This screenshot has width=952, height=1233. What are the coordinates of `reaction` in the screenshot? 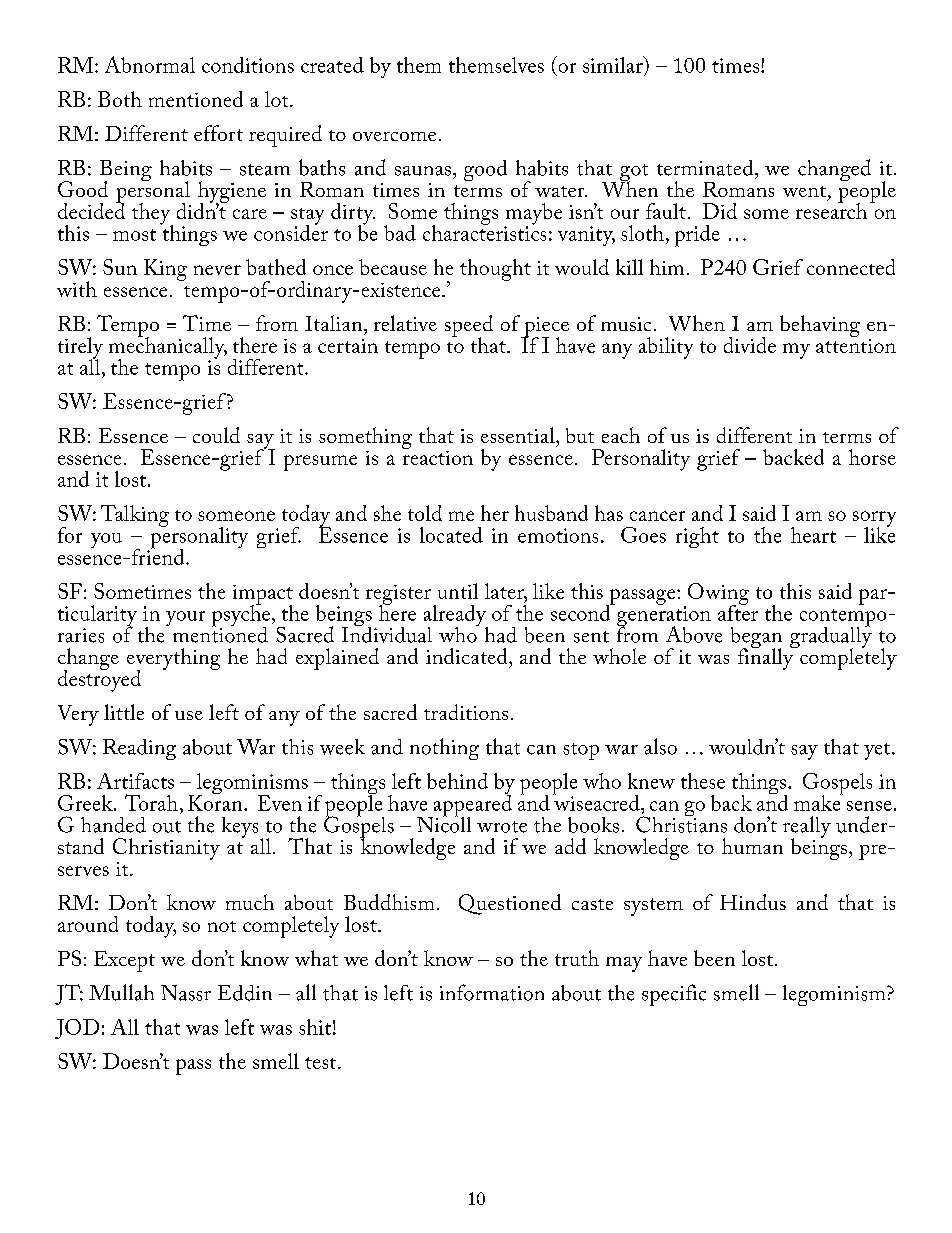 It's located at (438, 456).
